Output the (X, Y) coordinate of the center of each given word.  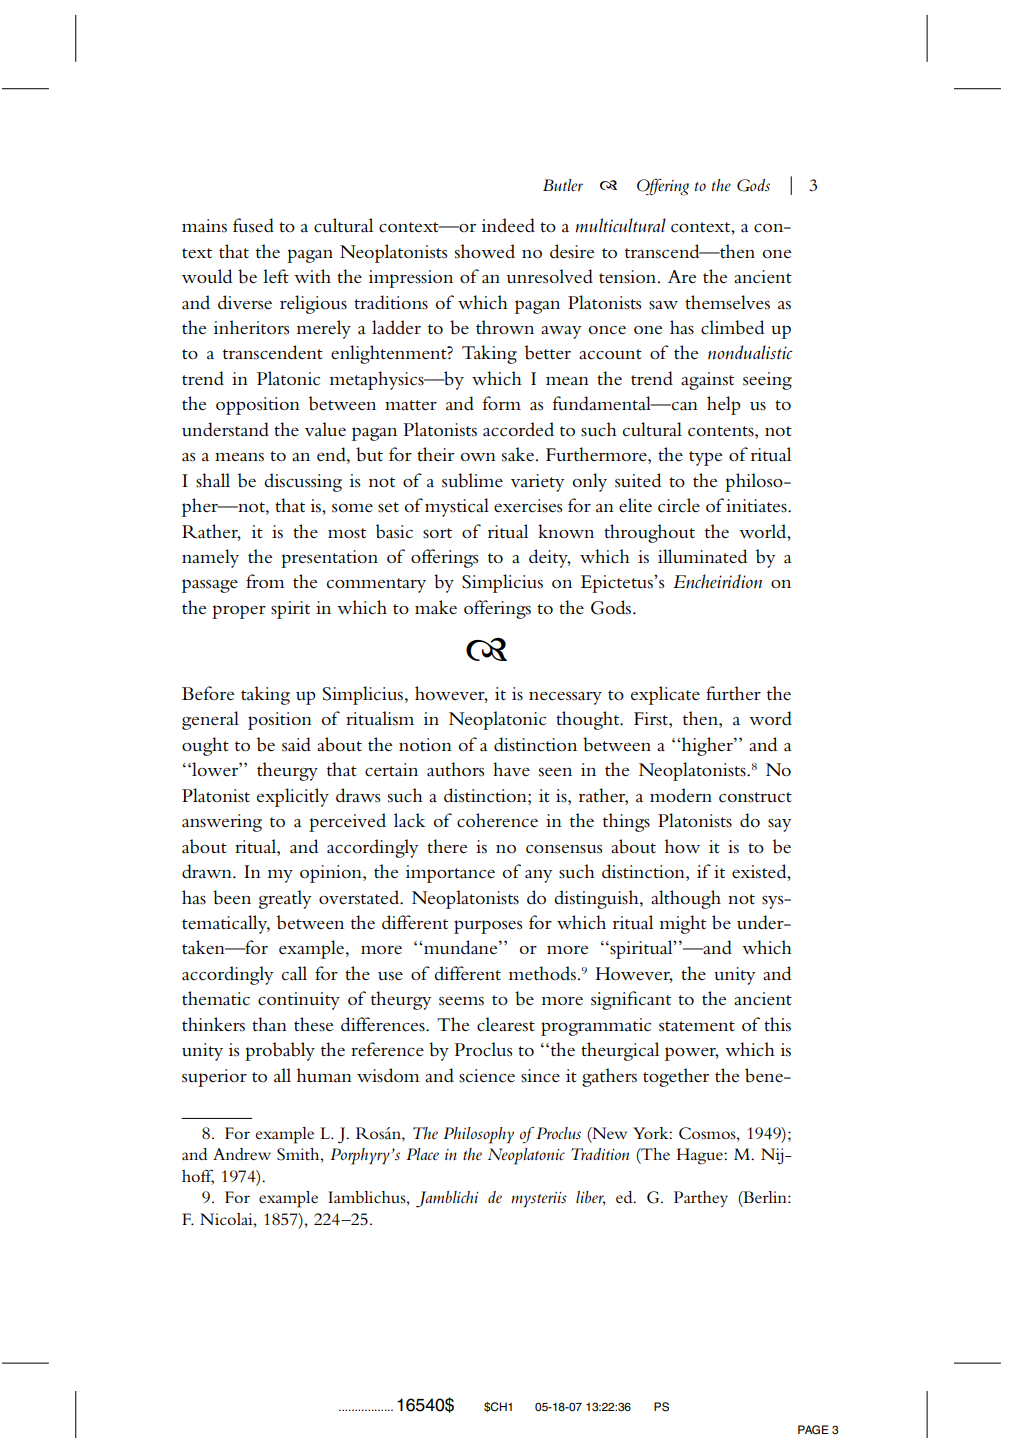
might (683, 924)
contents (722, 431)
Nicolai (227, 1219)
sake (518, 454)
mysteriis (539, 1199)
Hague (700, 1156)
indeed (508, 225)
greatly (285, 899)
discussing (303, 482)
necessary (565, 698)
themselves (727, 302)
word (770, 718)
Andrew (242, 1154)
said (296, 744)
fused (253, 225)
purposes (488, 927)
